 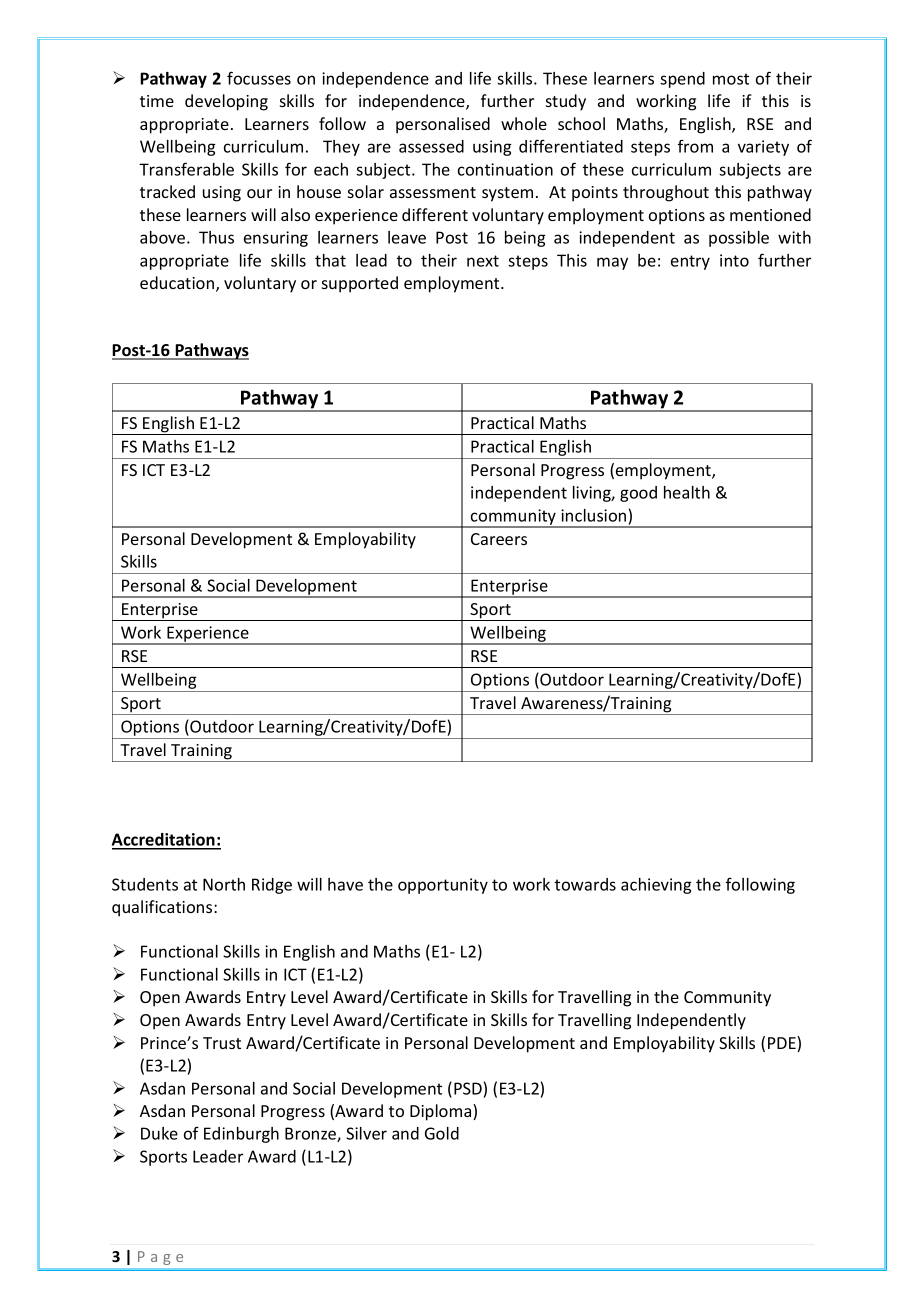 What do you see at coordinates (524, 123) in the screenshot?
I see `whole` at bounding box center [524, 123].
